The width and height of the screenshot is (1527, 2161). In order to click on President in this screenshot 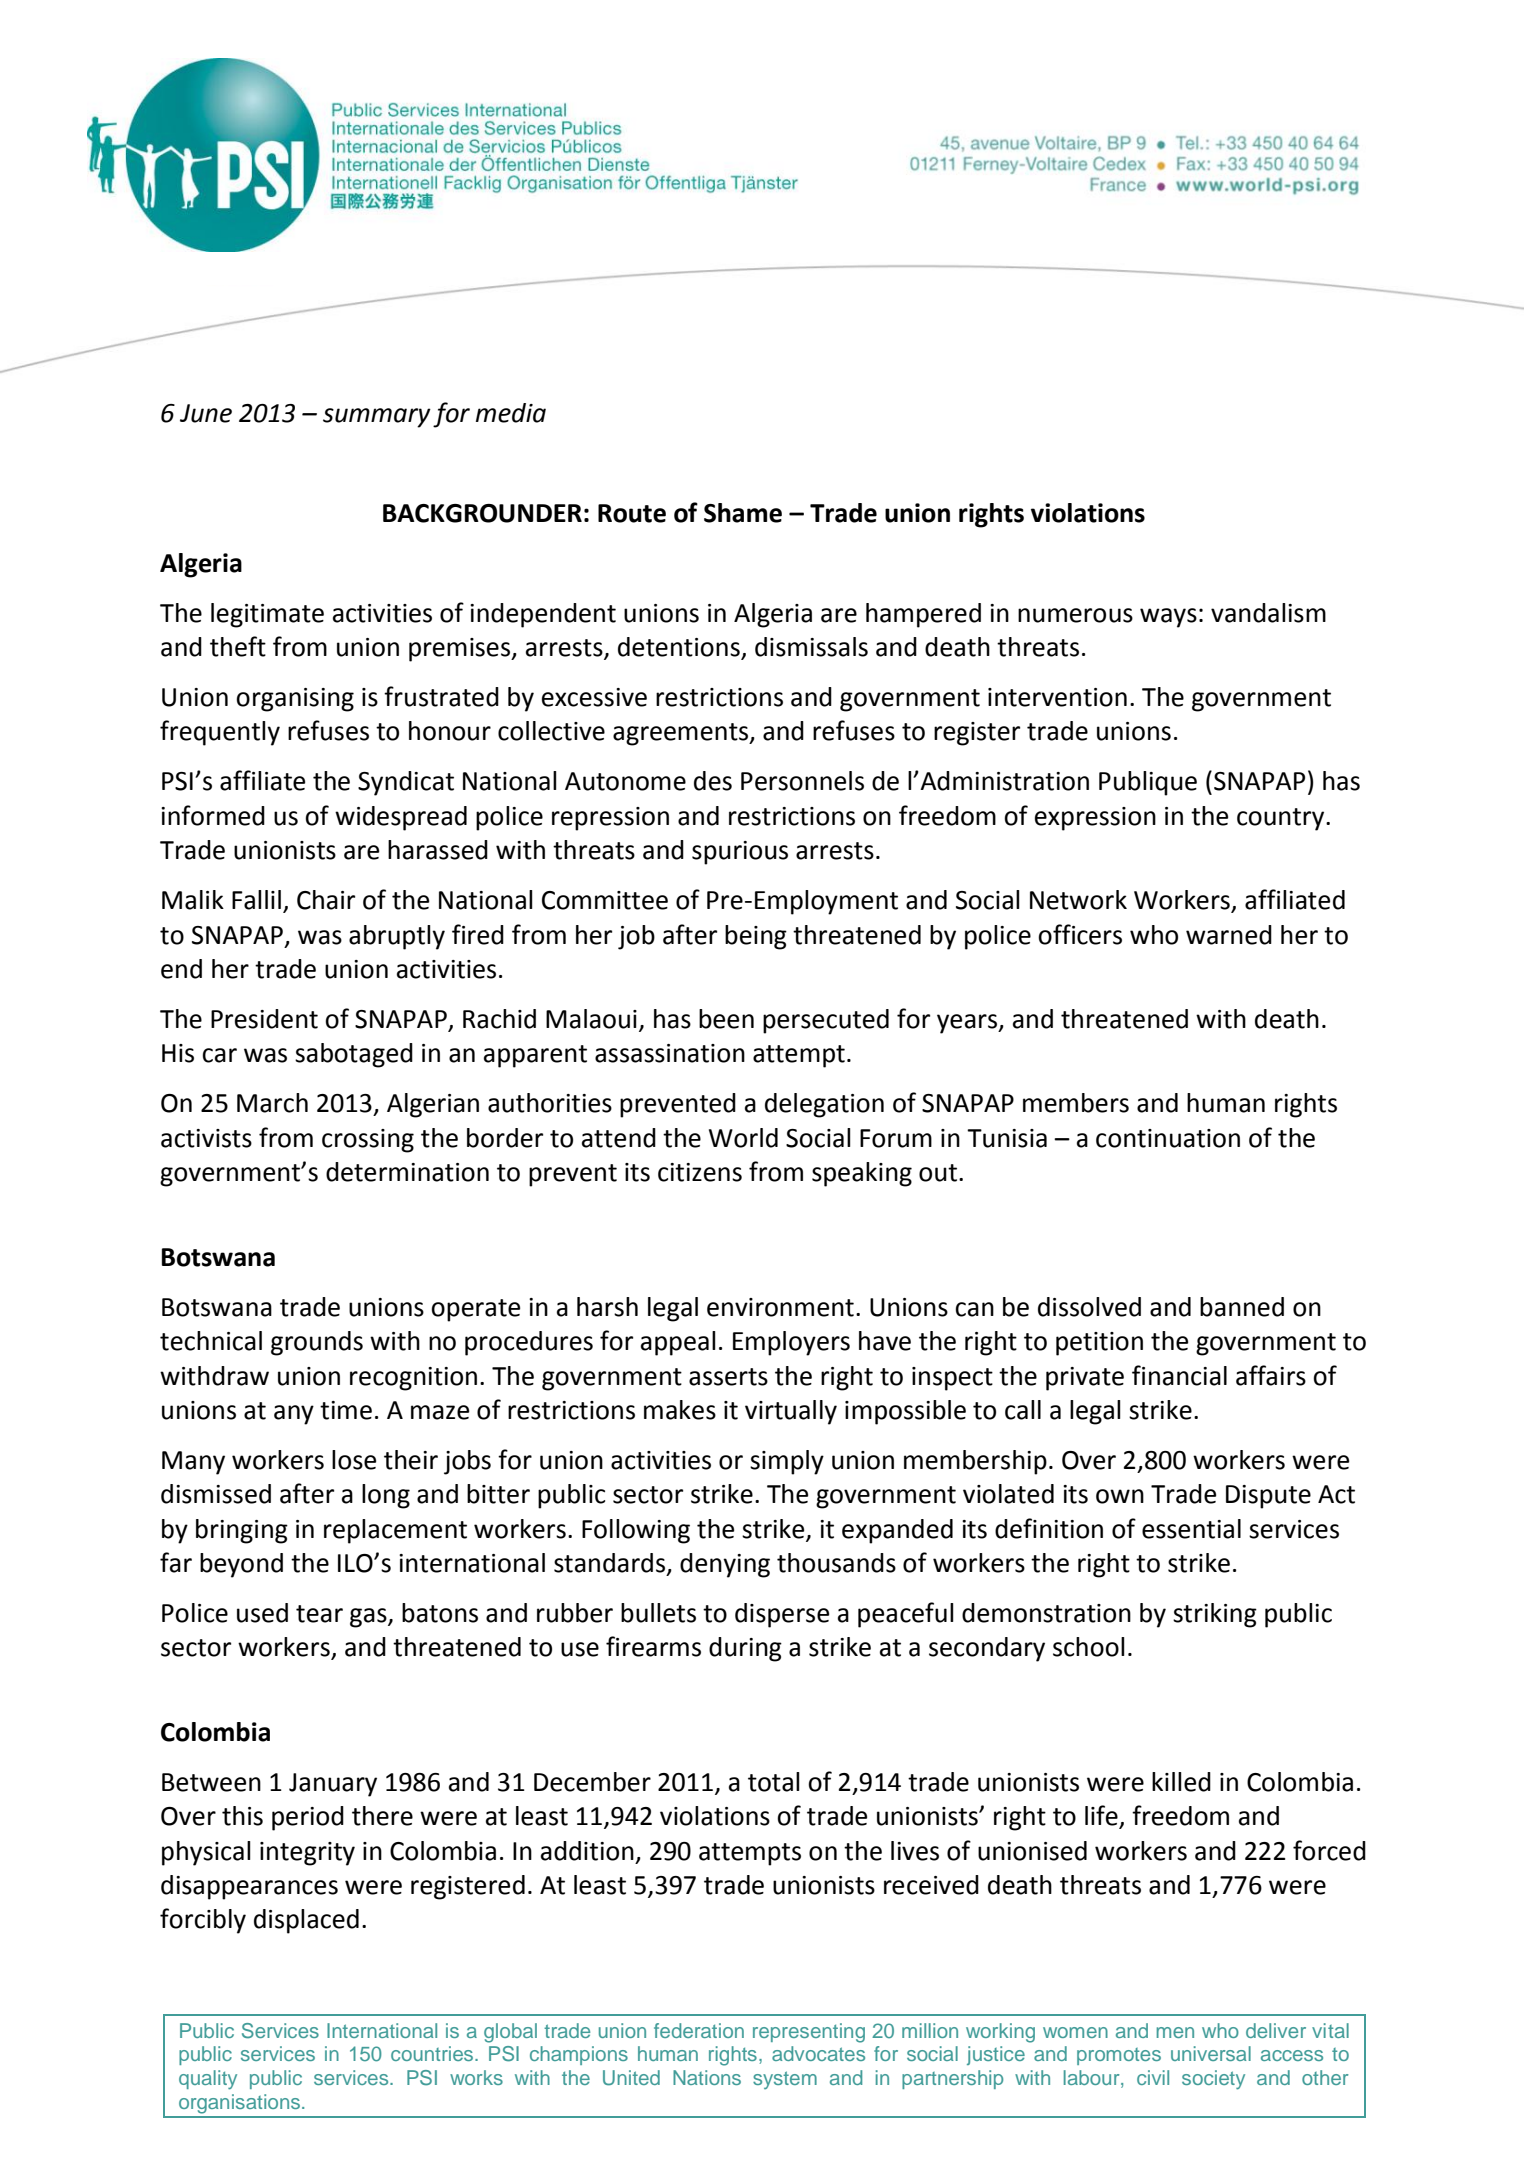, I will do `click(264, 1019)`.
